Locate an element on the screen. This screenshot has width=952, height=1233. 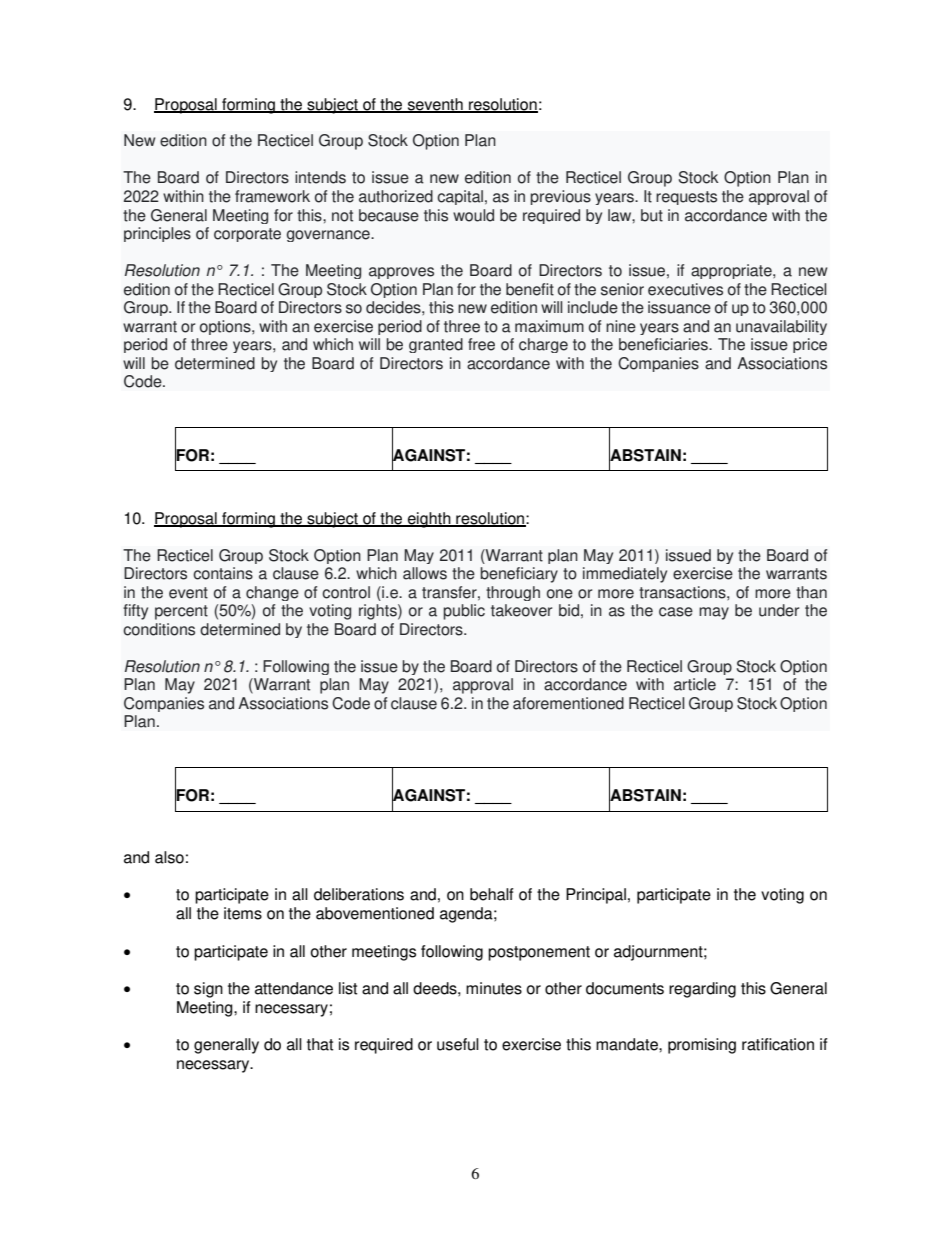
beneficiaries is located at coordinates (664, 344).
